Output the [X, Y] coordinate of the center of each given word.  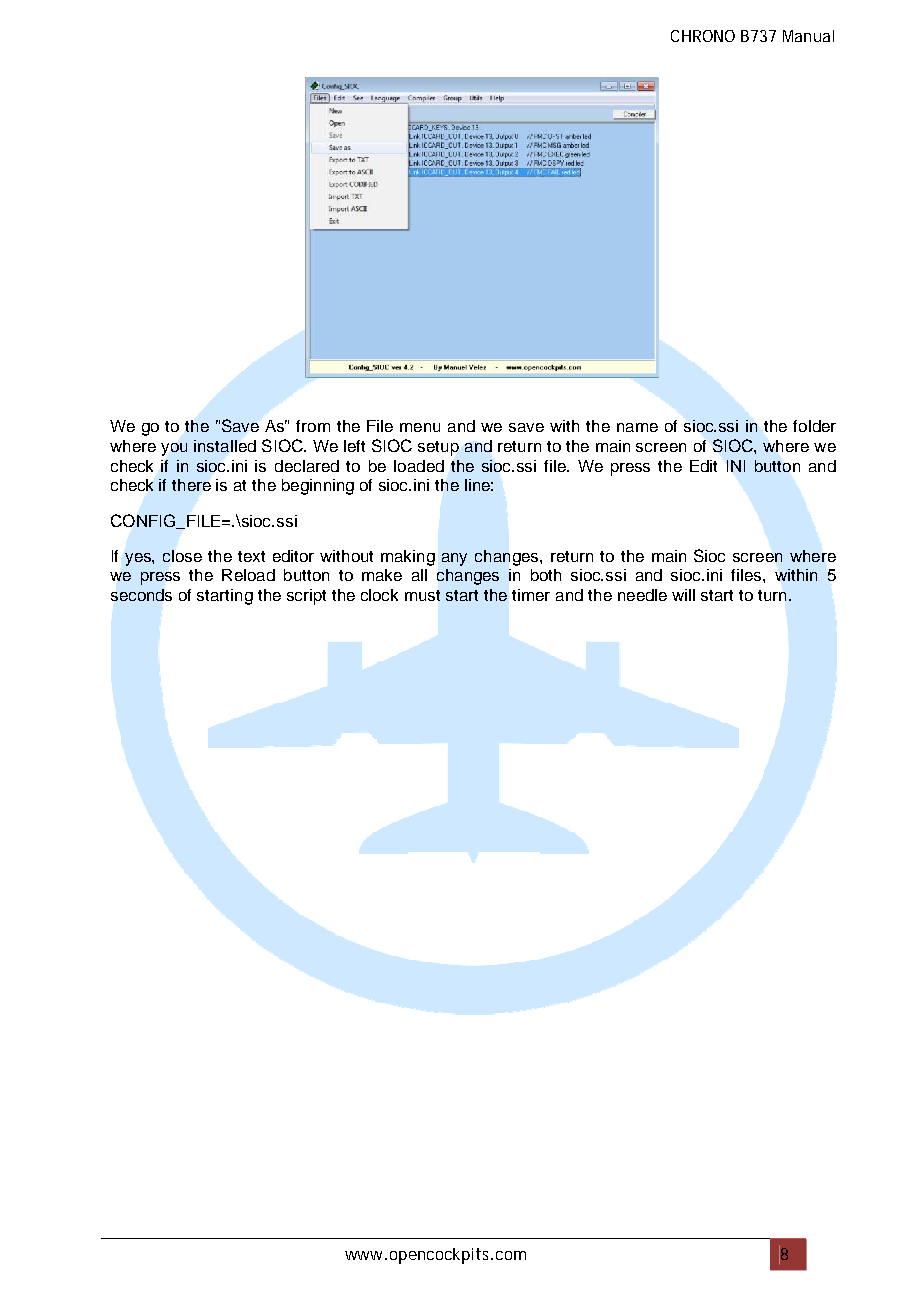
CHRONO [703, 36]
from [313, 426]
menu [420, 427]
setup [438, 448]
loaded [419, 466]
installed [225, 446]
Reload [248, 575]
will [683, 595]
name [637, 427]
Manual [808, 36]
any [454, 559]
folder [814, 426]
